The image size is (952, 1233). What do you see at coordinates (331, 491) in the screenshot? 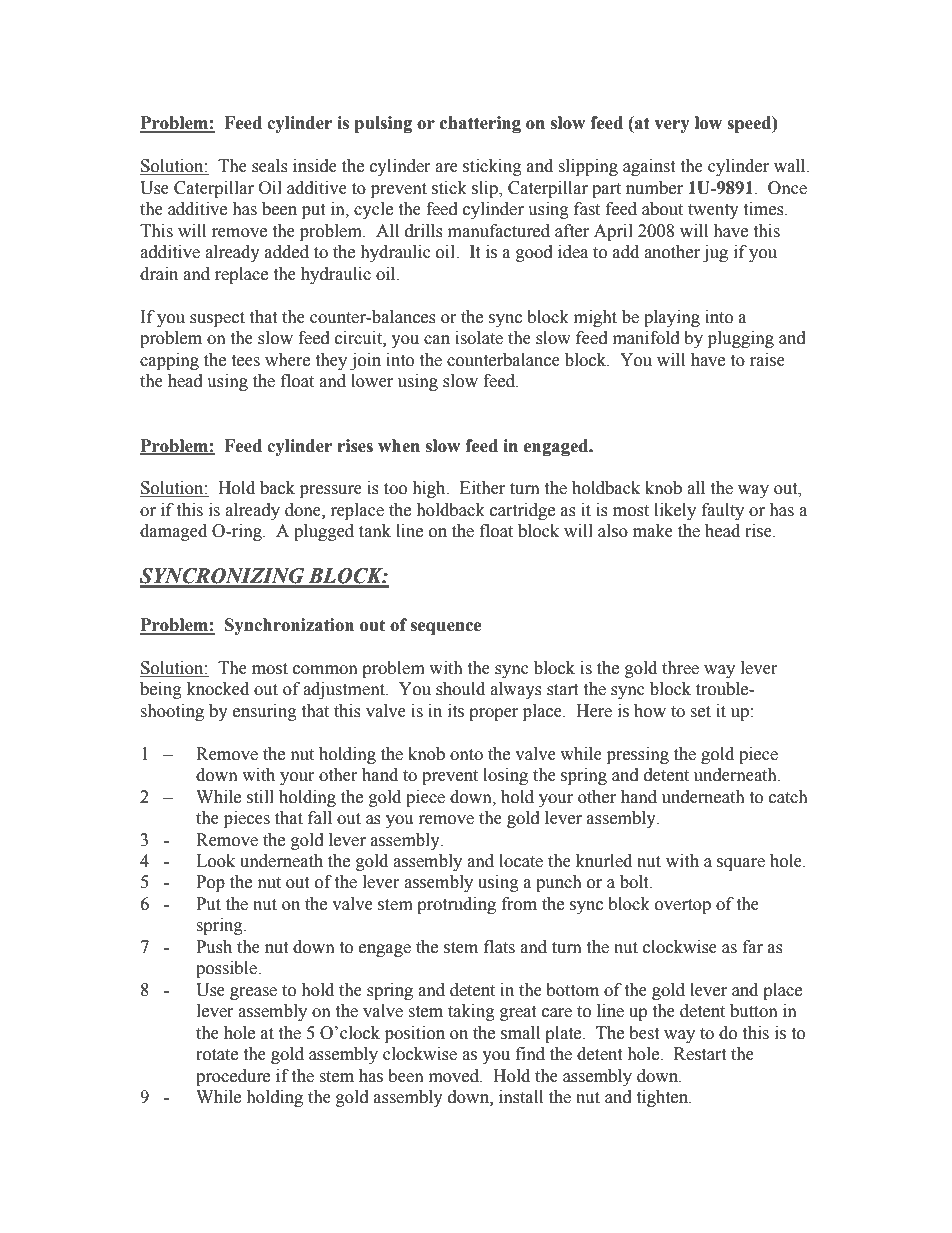
I see `pressure` at bounding box center [331, 491].
